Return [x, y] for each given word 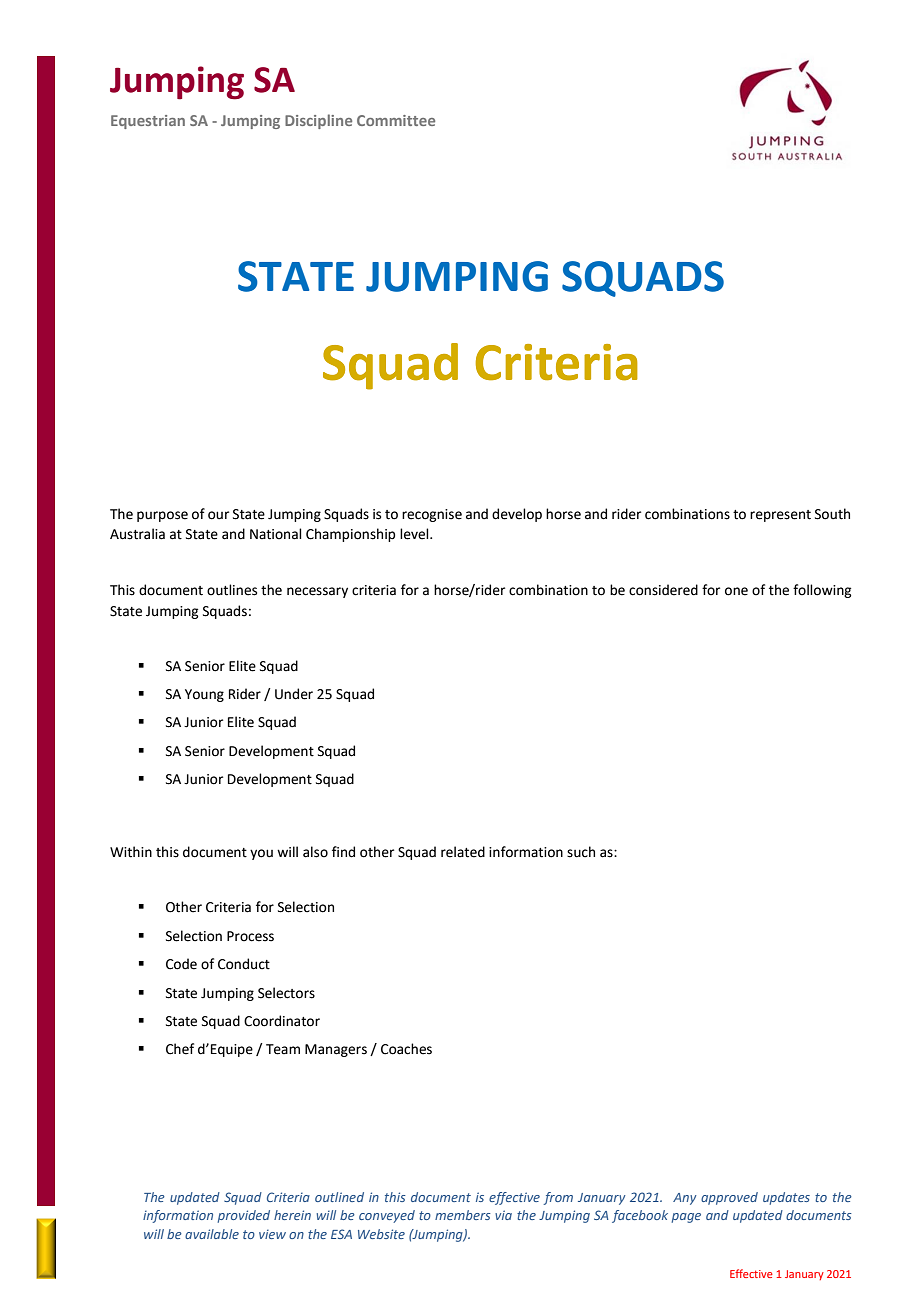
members [463, 1215]
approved [729, 1198]
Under [294, 694]
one [736, 591]
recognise [432, 515]
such [581, 852]
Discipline [318, 121]
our [218, 515]
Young [204, 695]
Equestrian [148, 122]
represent [780, 516]
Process [250, 936]
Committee [396, 120]
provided [244, 1216]
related [463, 852]
